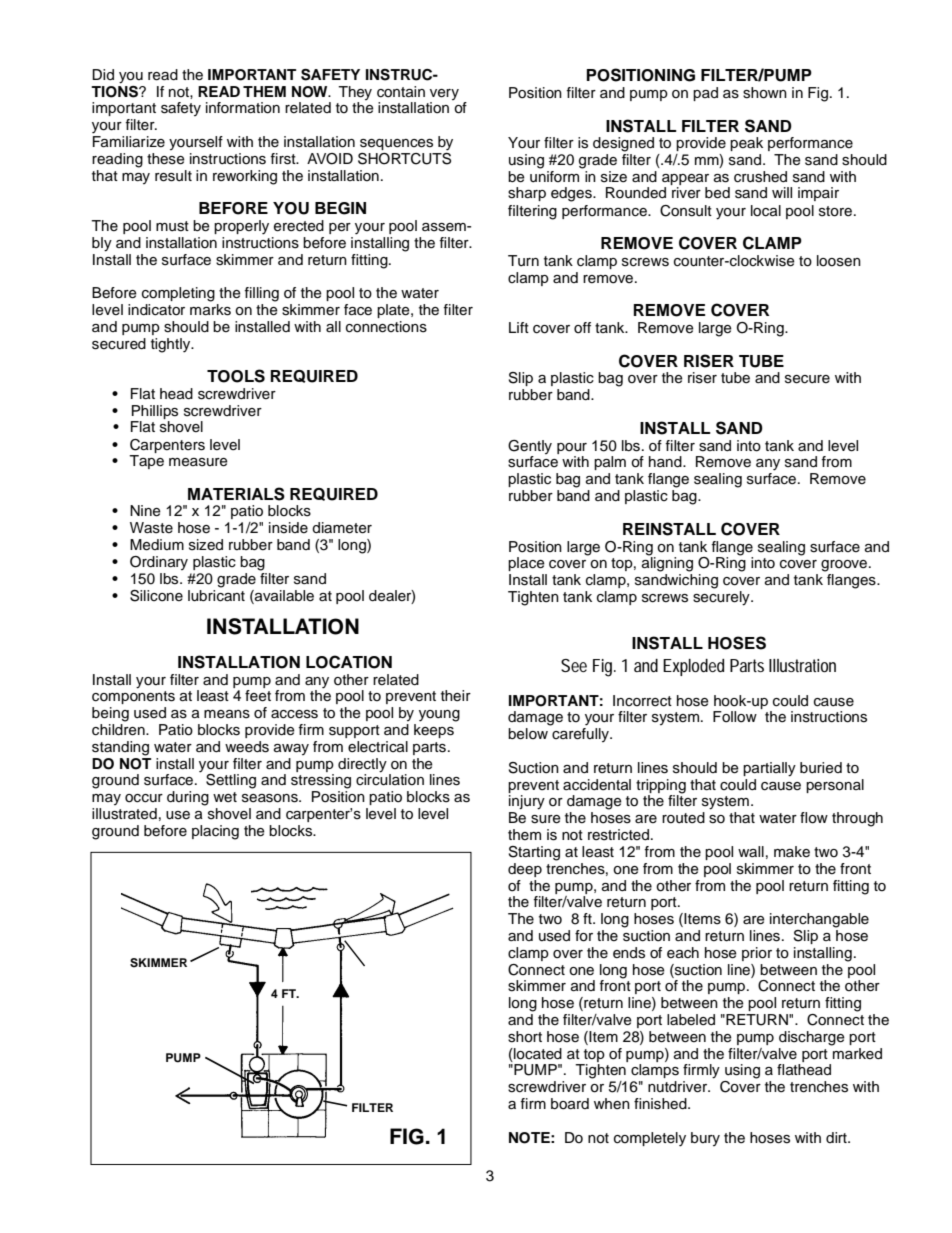  Describe the element at coordinates (537, 1054) in the screenshot. I see `located` at that location.
